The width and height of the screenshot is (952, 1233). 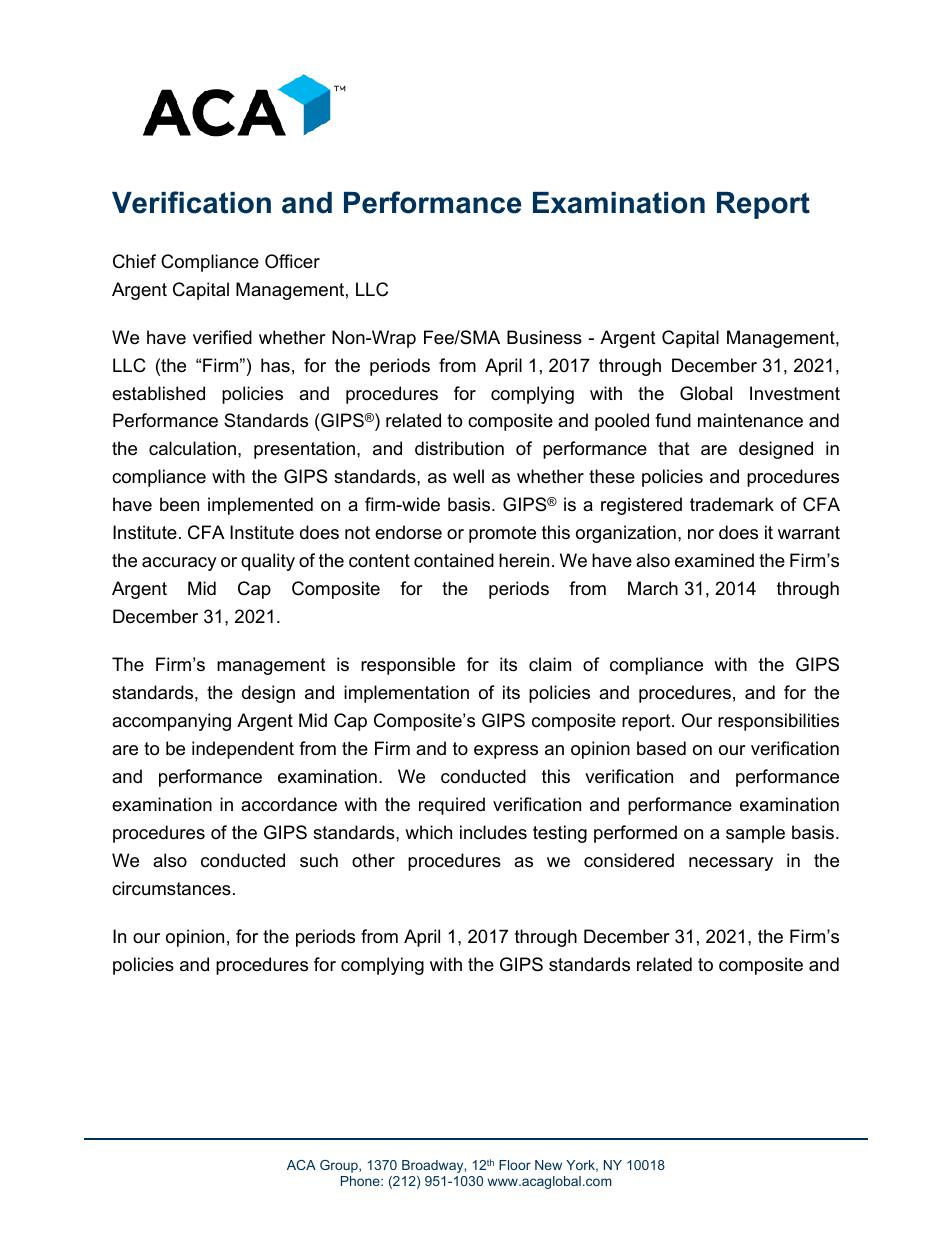 I want to click on accordance, so click(x=289, y=804).
